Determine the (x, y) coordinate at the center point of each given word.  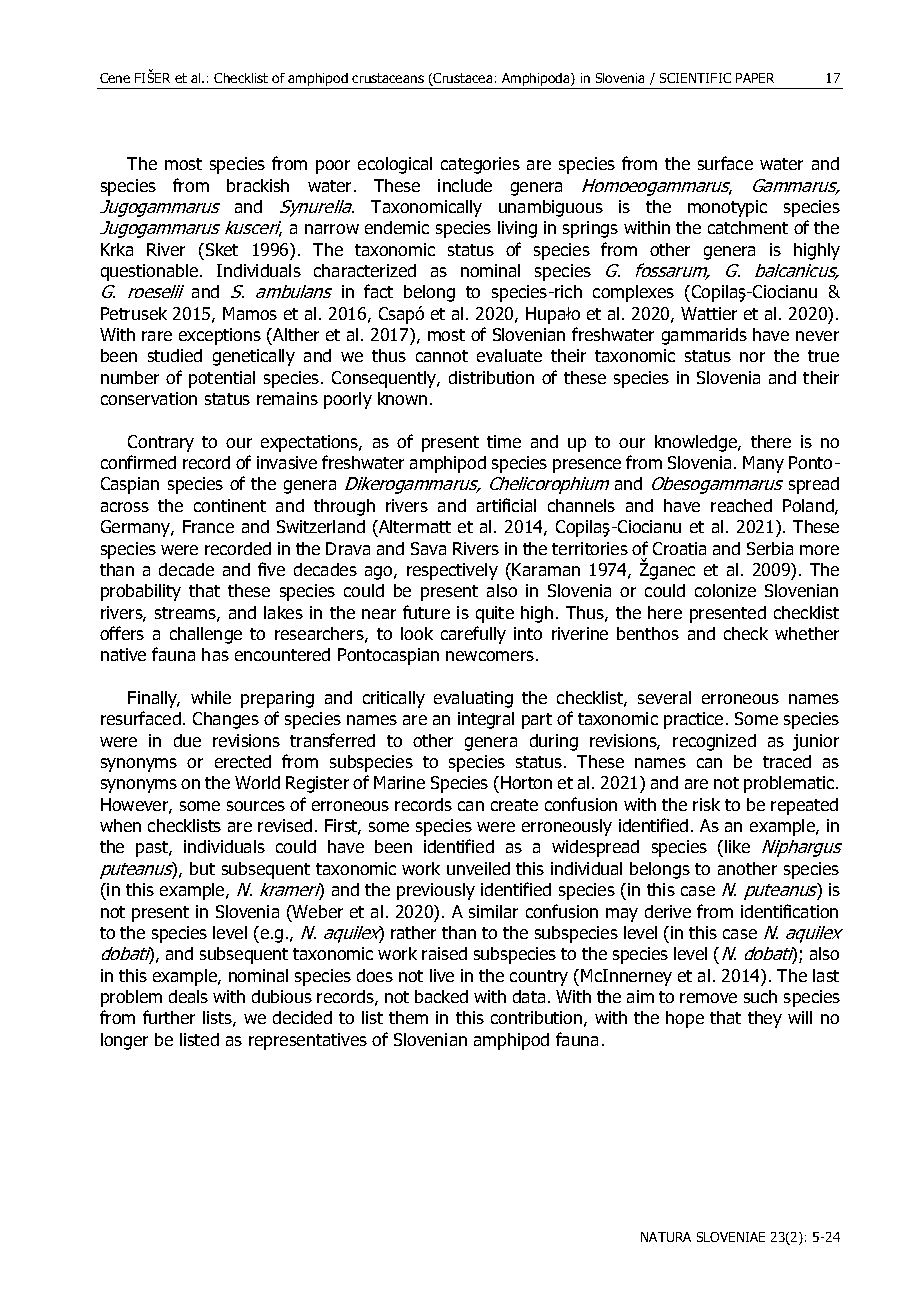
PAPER (755, 78)
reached (741, 505)
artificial (506, 505)
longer (124, 1041)
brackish (258, 185)
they (765, 1019)
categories (480, 165)
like (737, 846)
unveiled (478, 868)
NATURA (666, 1237)
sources (256, 806)
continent (230, 505)
